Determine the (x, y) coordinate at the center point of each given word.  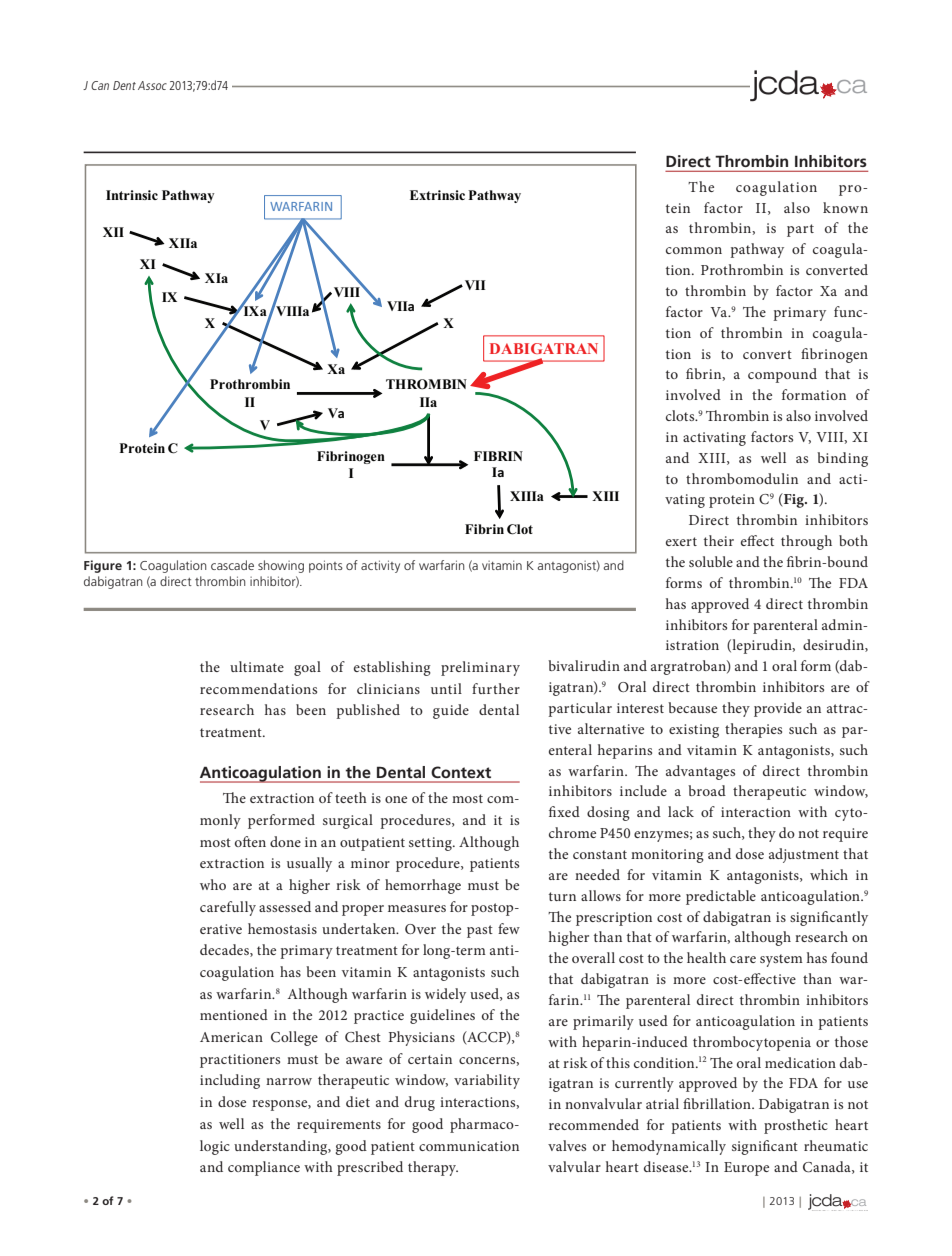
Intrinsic (132, 195)
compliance (264, 1168)
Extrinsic (437, 195)
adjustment (804, 855)
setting (431, 844)
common (694, 250)
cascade (232, 565)
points (326, 566)
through (806, 542)
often (250, 841)
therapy (433, 1168)
